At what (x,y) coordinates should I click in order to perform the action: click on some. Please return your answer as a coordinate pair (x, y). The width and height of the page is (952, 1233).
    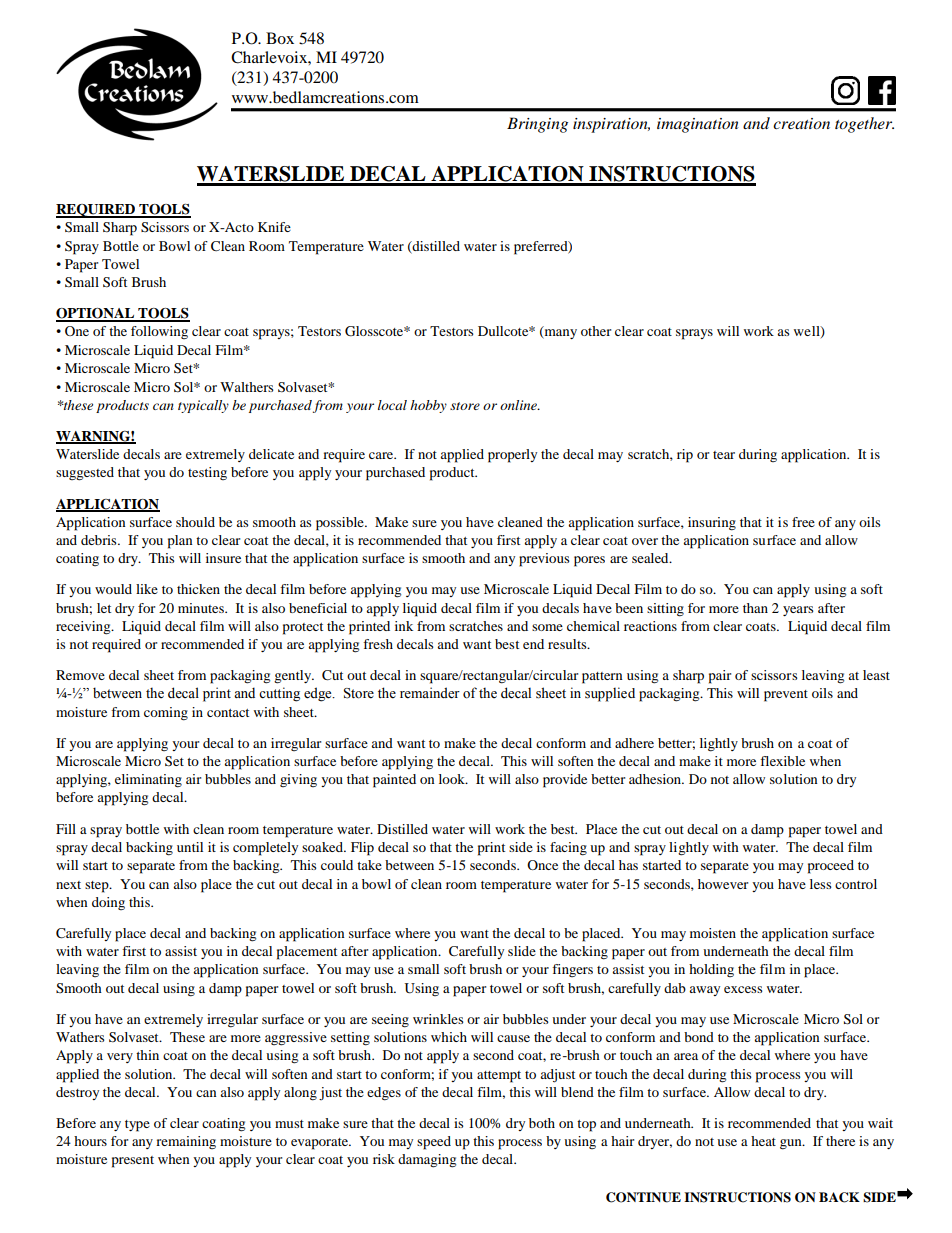
    Looking at the image, I should click on (547, 627).
